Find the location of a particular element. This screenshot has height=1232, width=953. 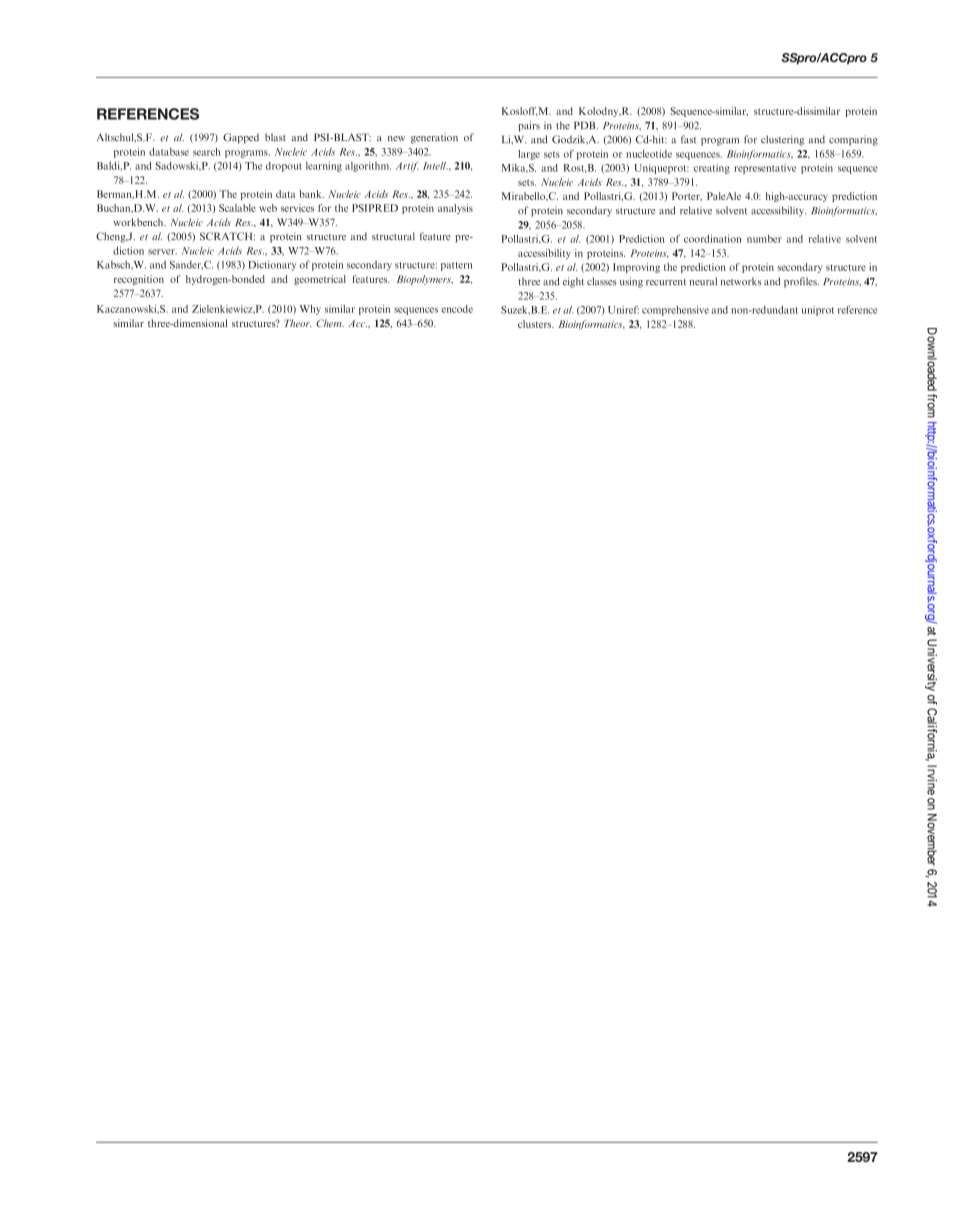

recognition is located at coordinates (139, 280).
